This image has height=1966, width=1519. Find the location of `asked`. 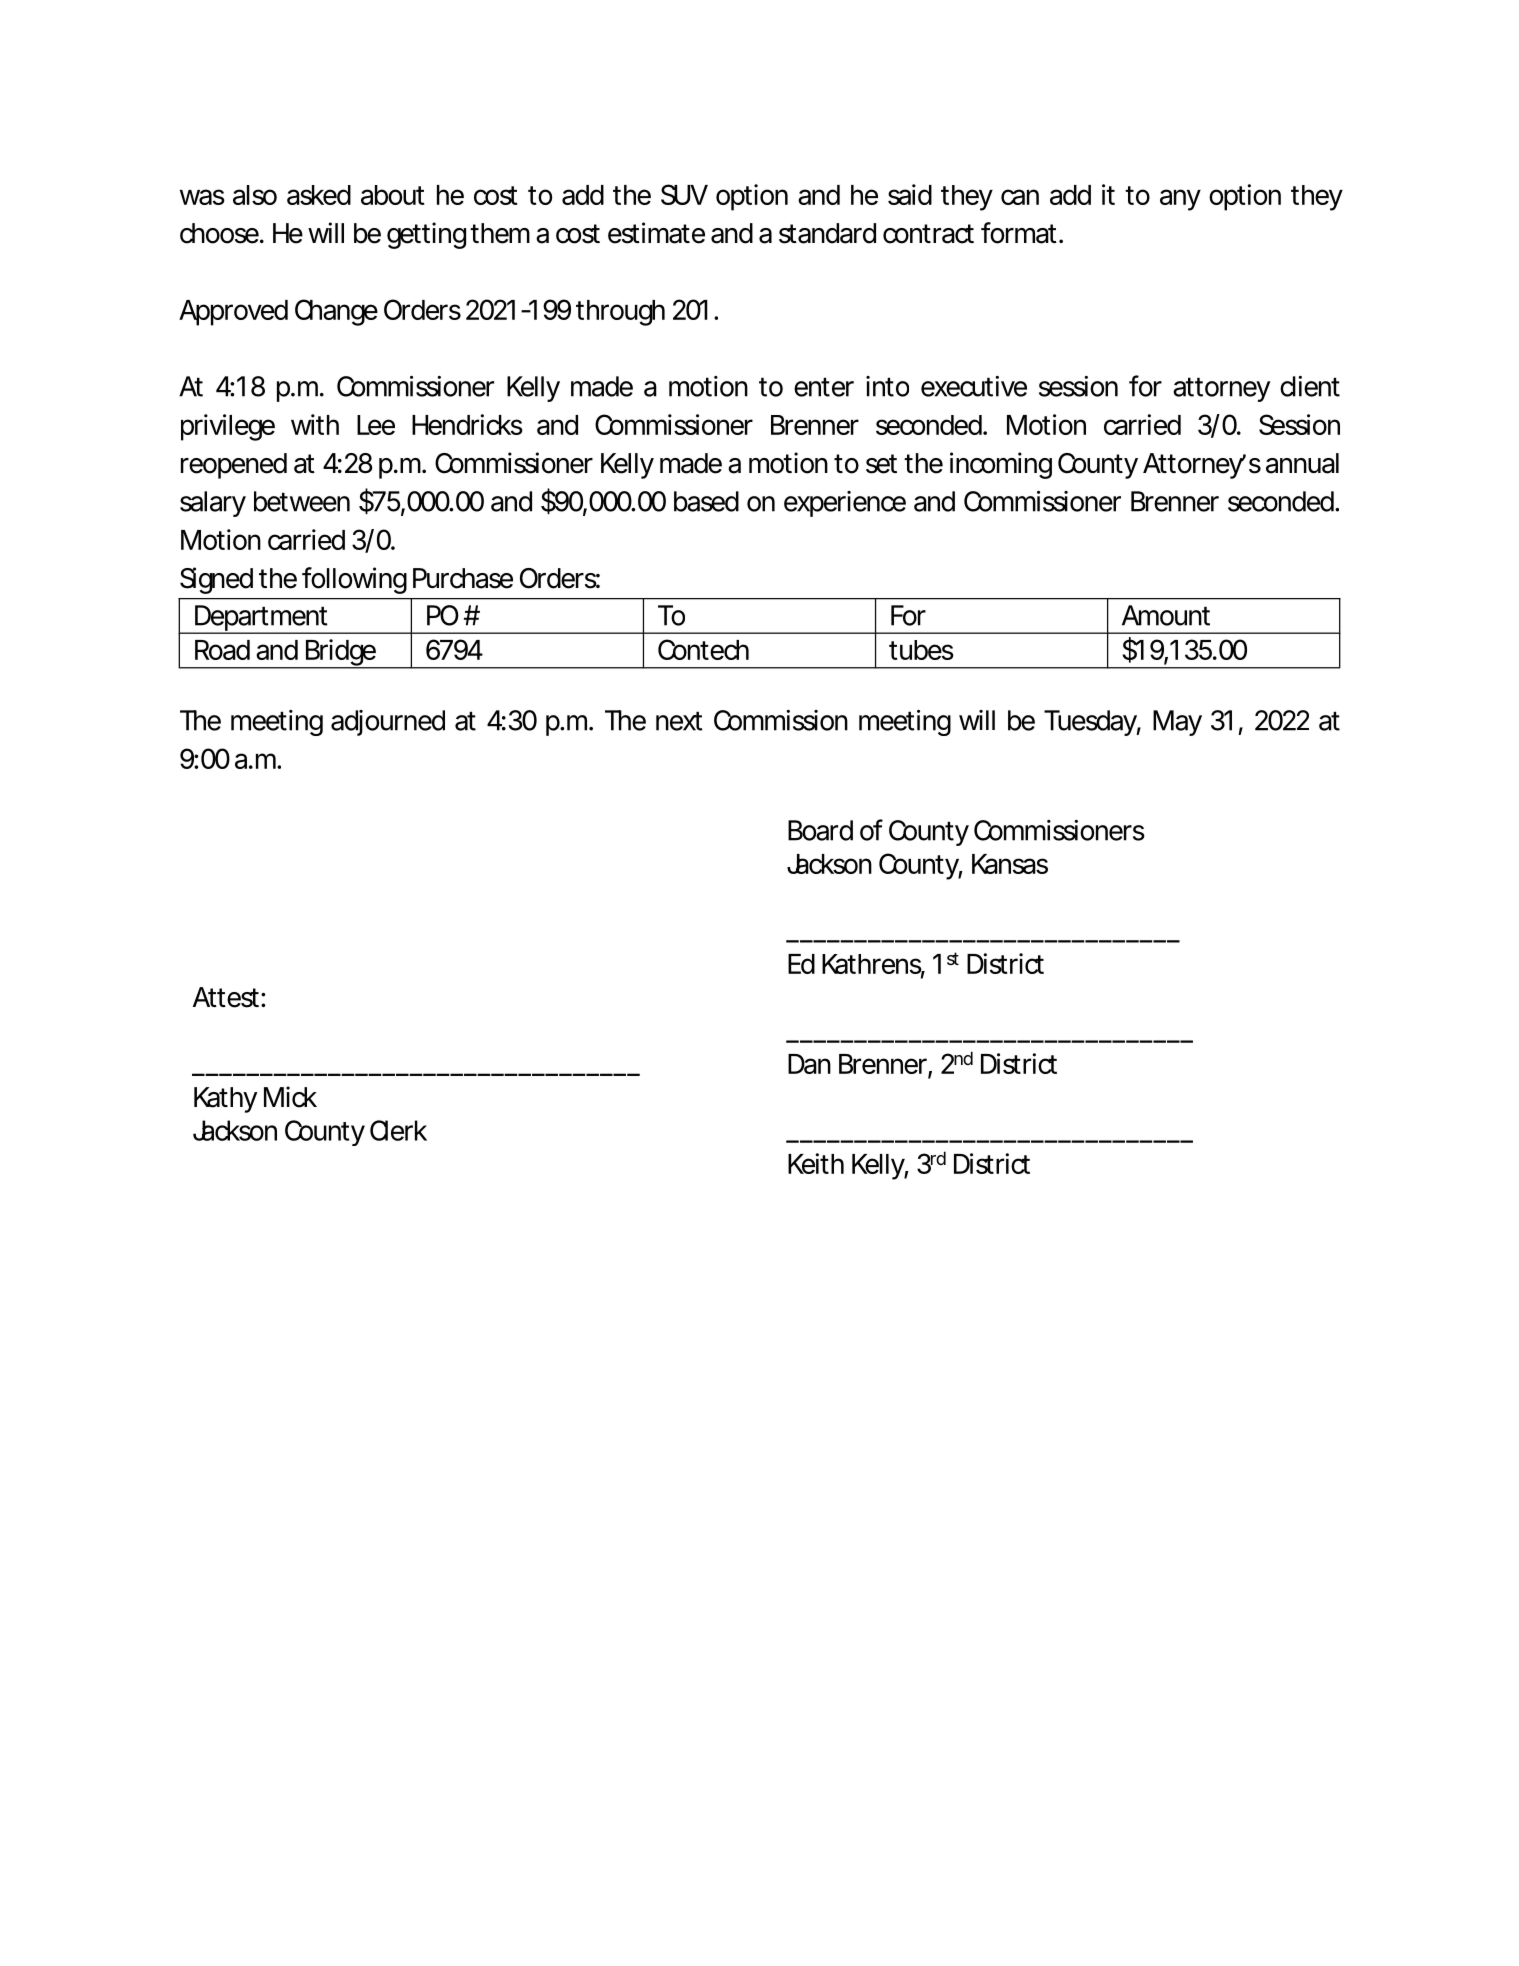

asked is located at coordinates (319, 195).
